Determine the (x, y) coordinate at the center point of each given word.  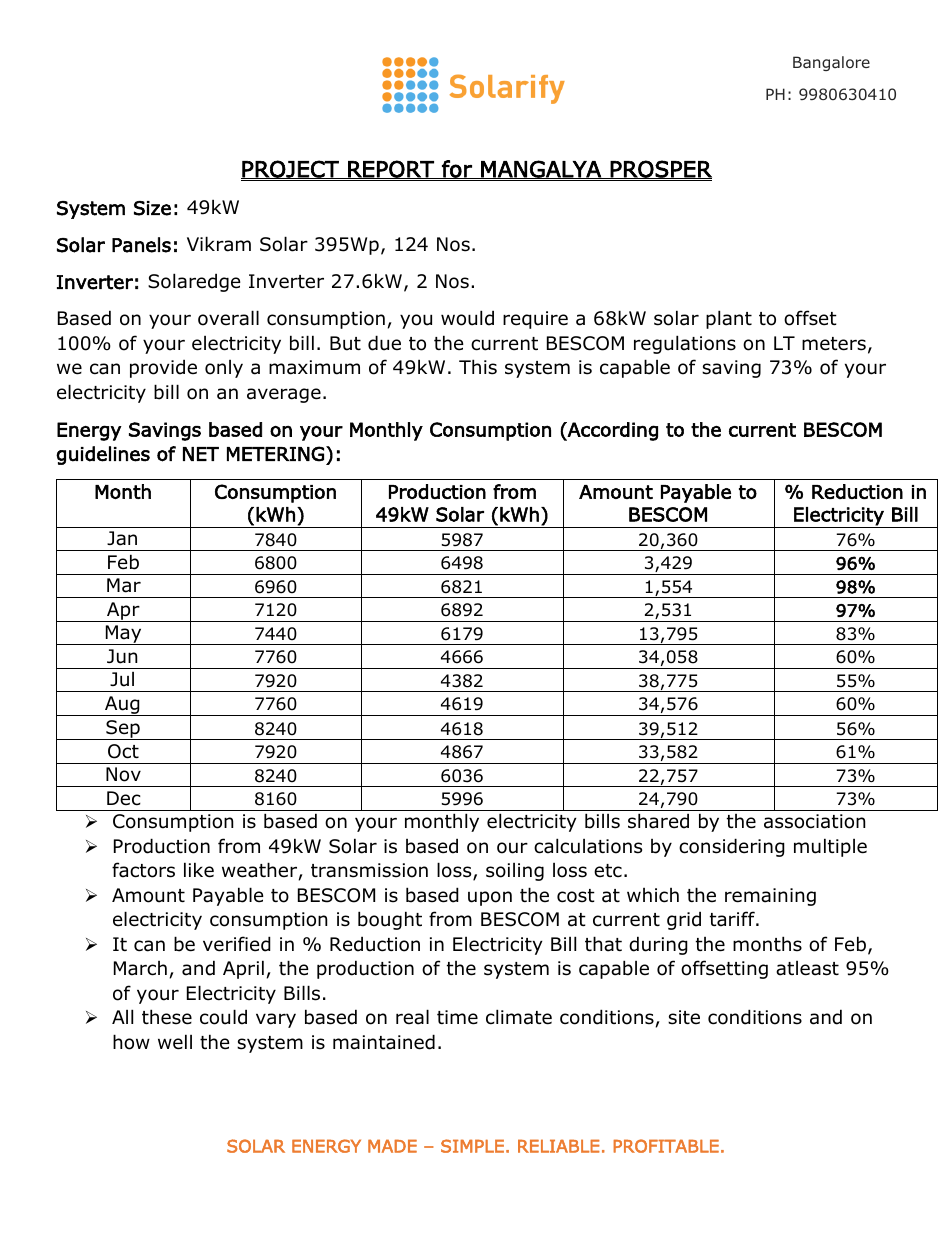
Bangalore (831, 63)
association (814, 821)
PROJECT (291, 169)
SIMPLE (472, 1146)
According (612, 431)
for (457, 169)
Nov (123, 774)
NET (201, 454)
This (478, 367)
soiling (515, 872)
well (175, 1042)
